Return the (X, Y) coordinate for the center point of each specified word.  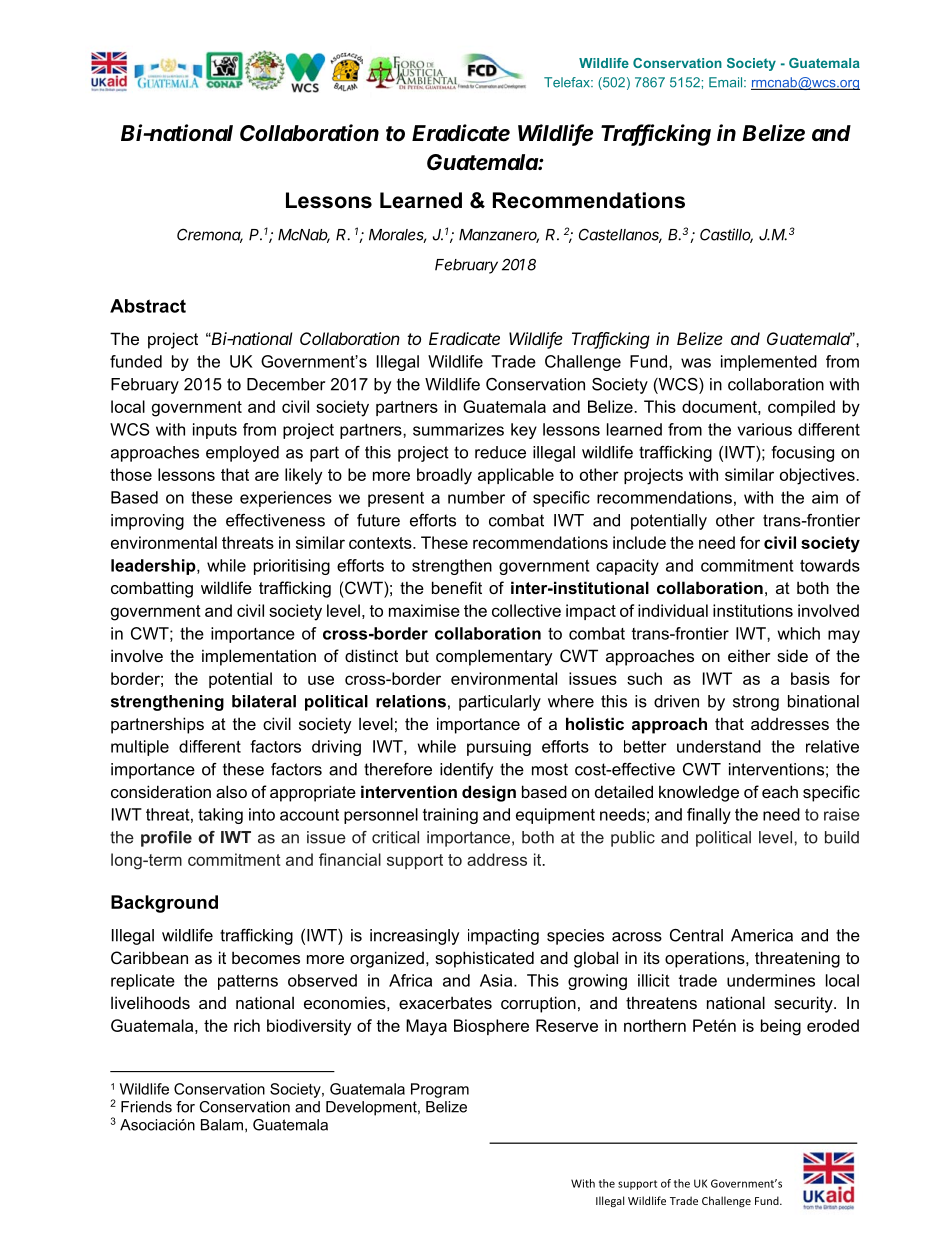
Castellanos (620, 235)
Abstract (148, 306)
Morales (397, 236)
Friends (146, 1107)
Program (440, 1090)
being (781, 1027)
